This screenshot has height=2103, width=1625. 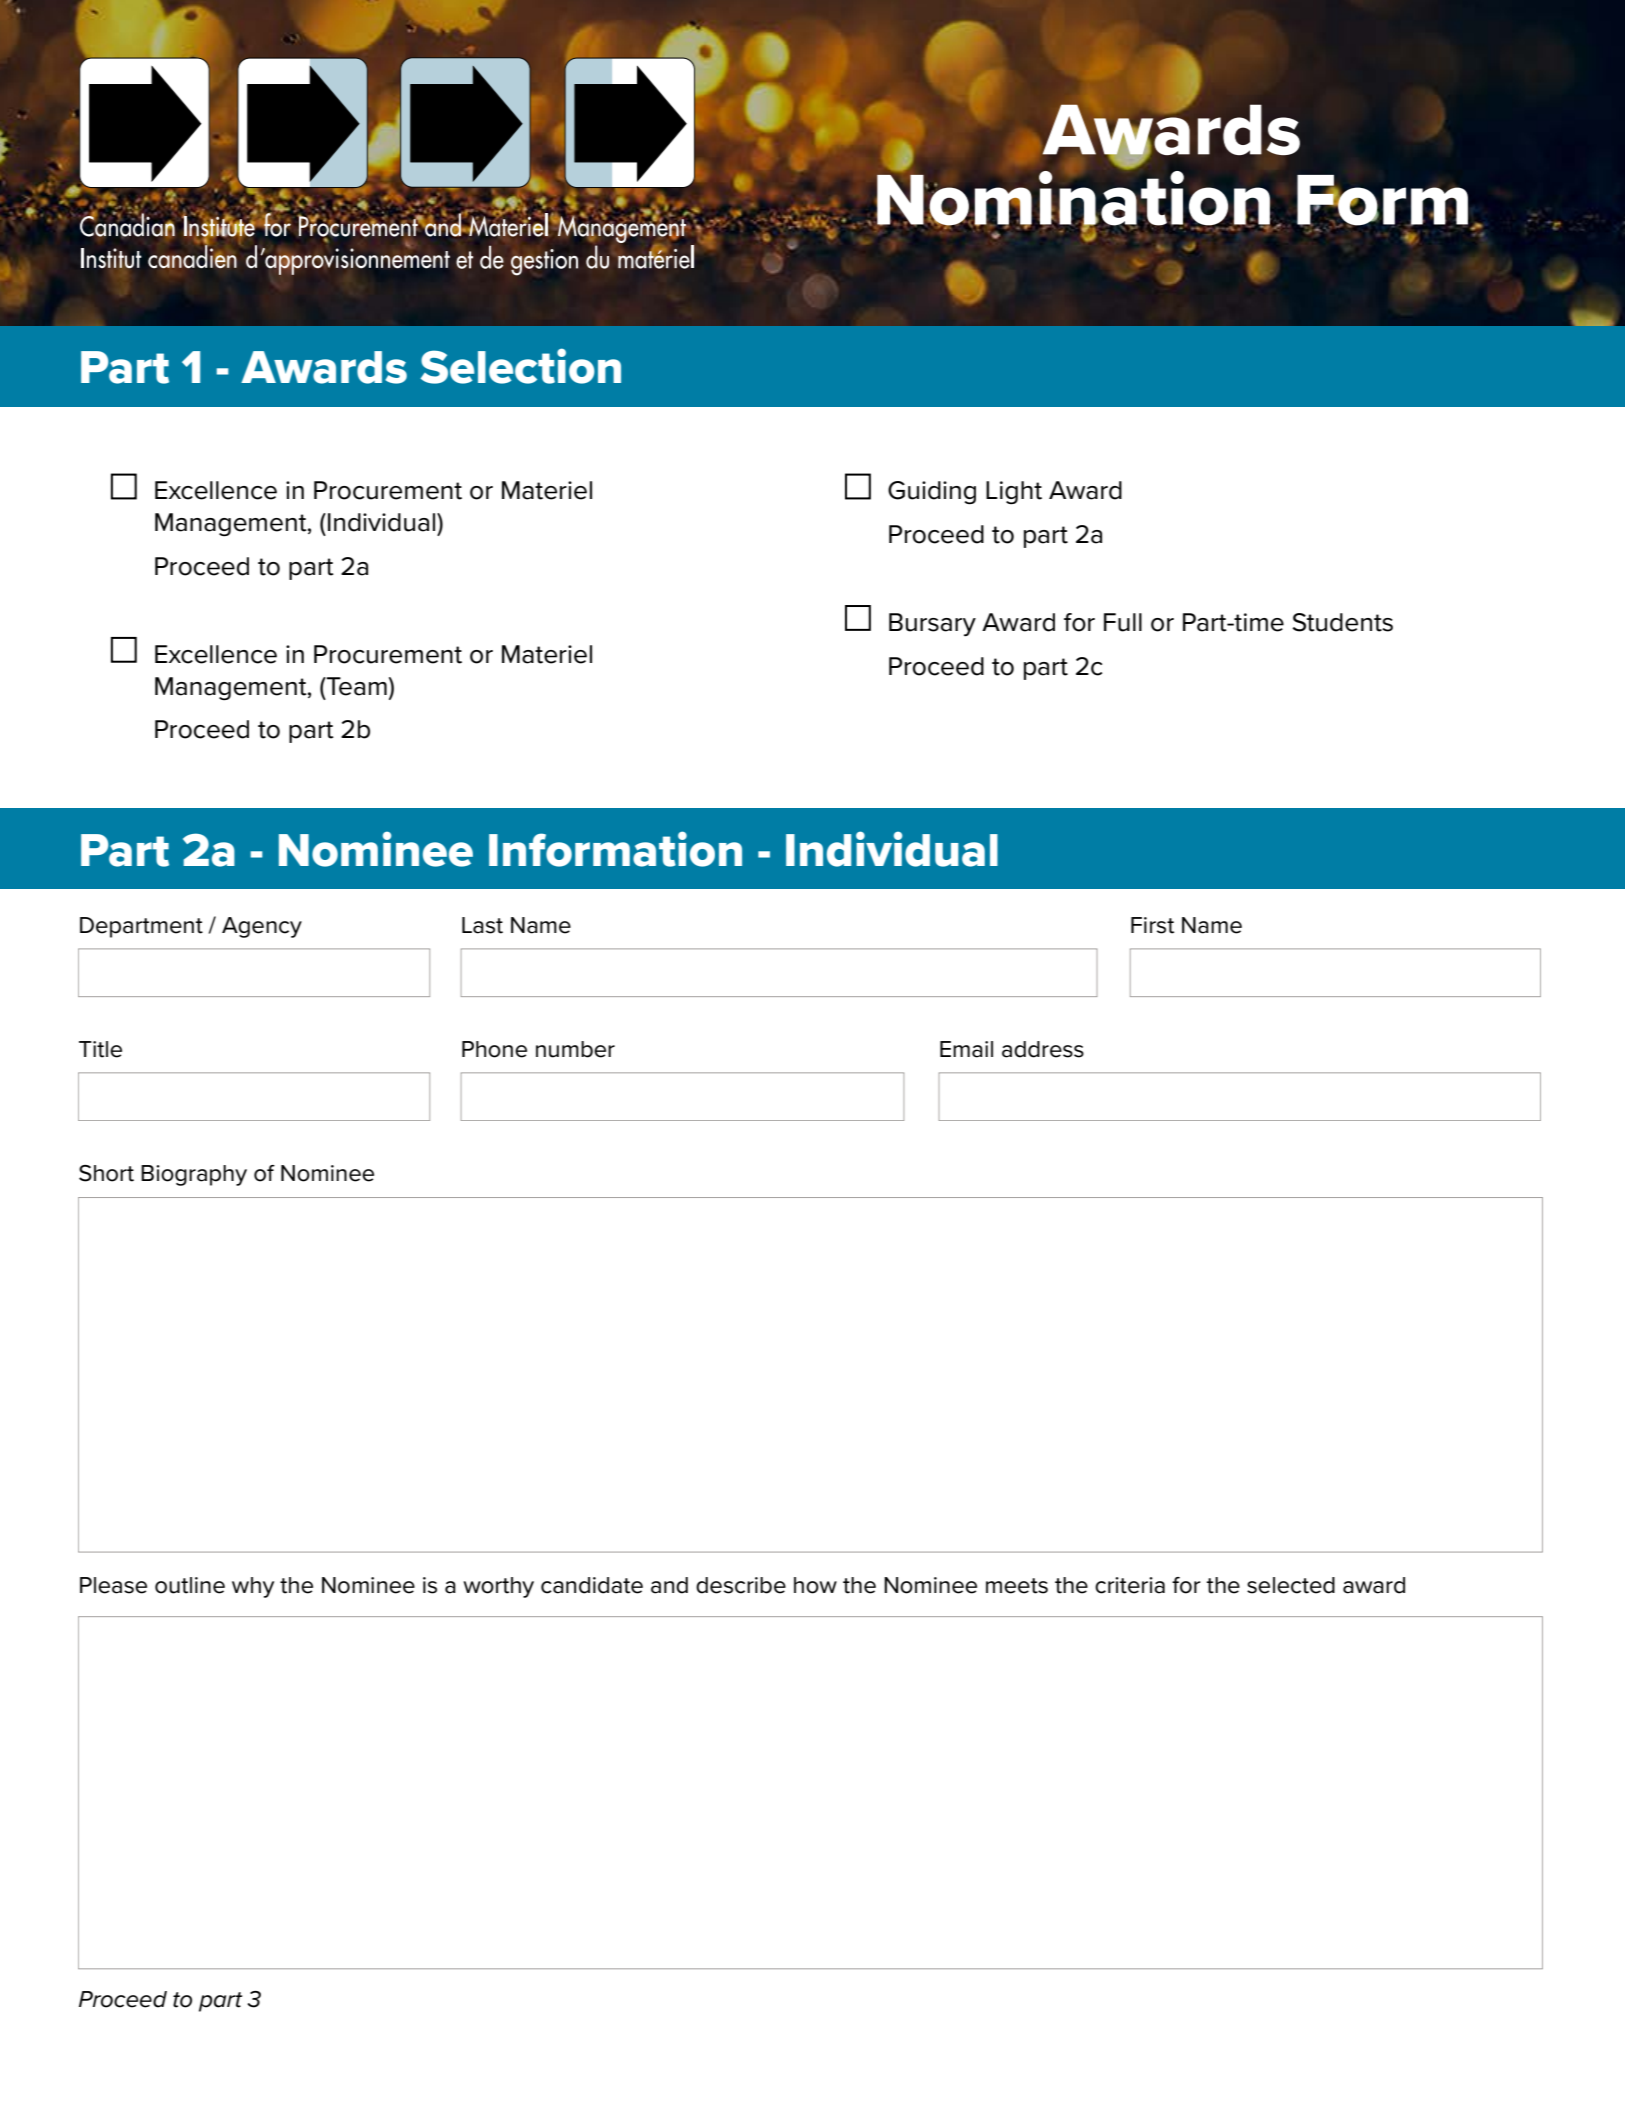 I want to click on Guiding, so click(x=932, y=493).
